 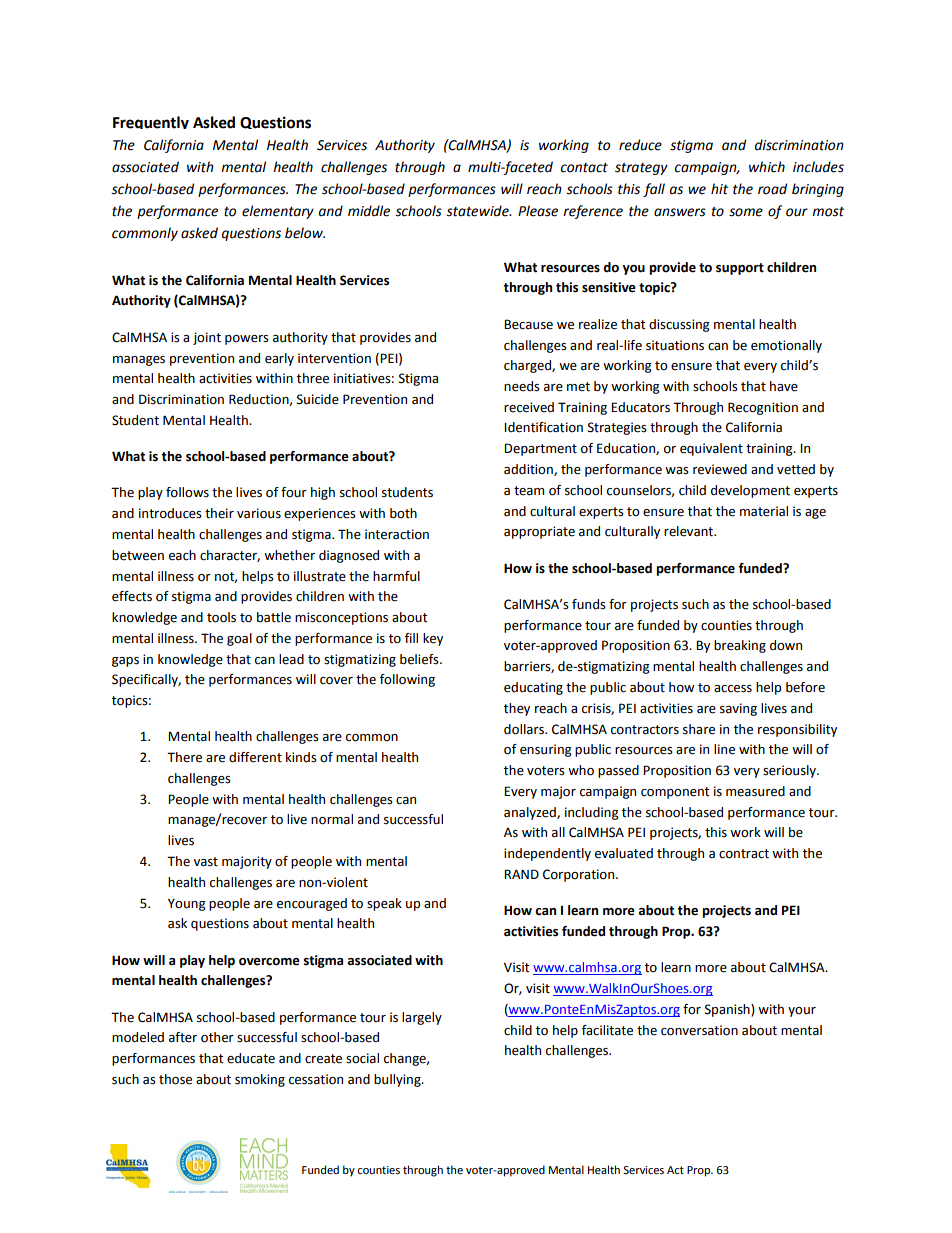 What do you see at coordinates (221, 617) in the screenshot?
I see `tools` at bounding box center [221, 617].
